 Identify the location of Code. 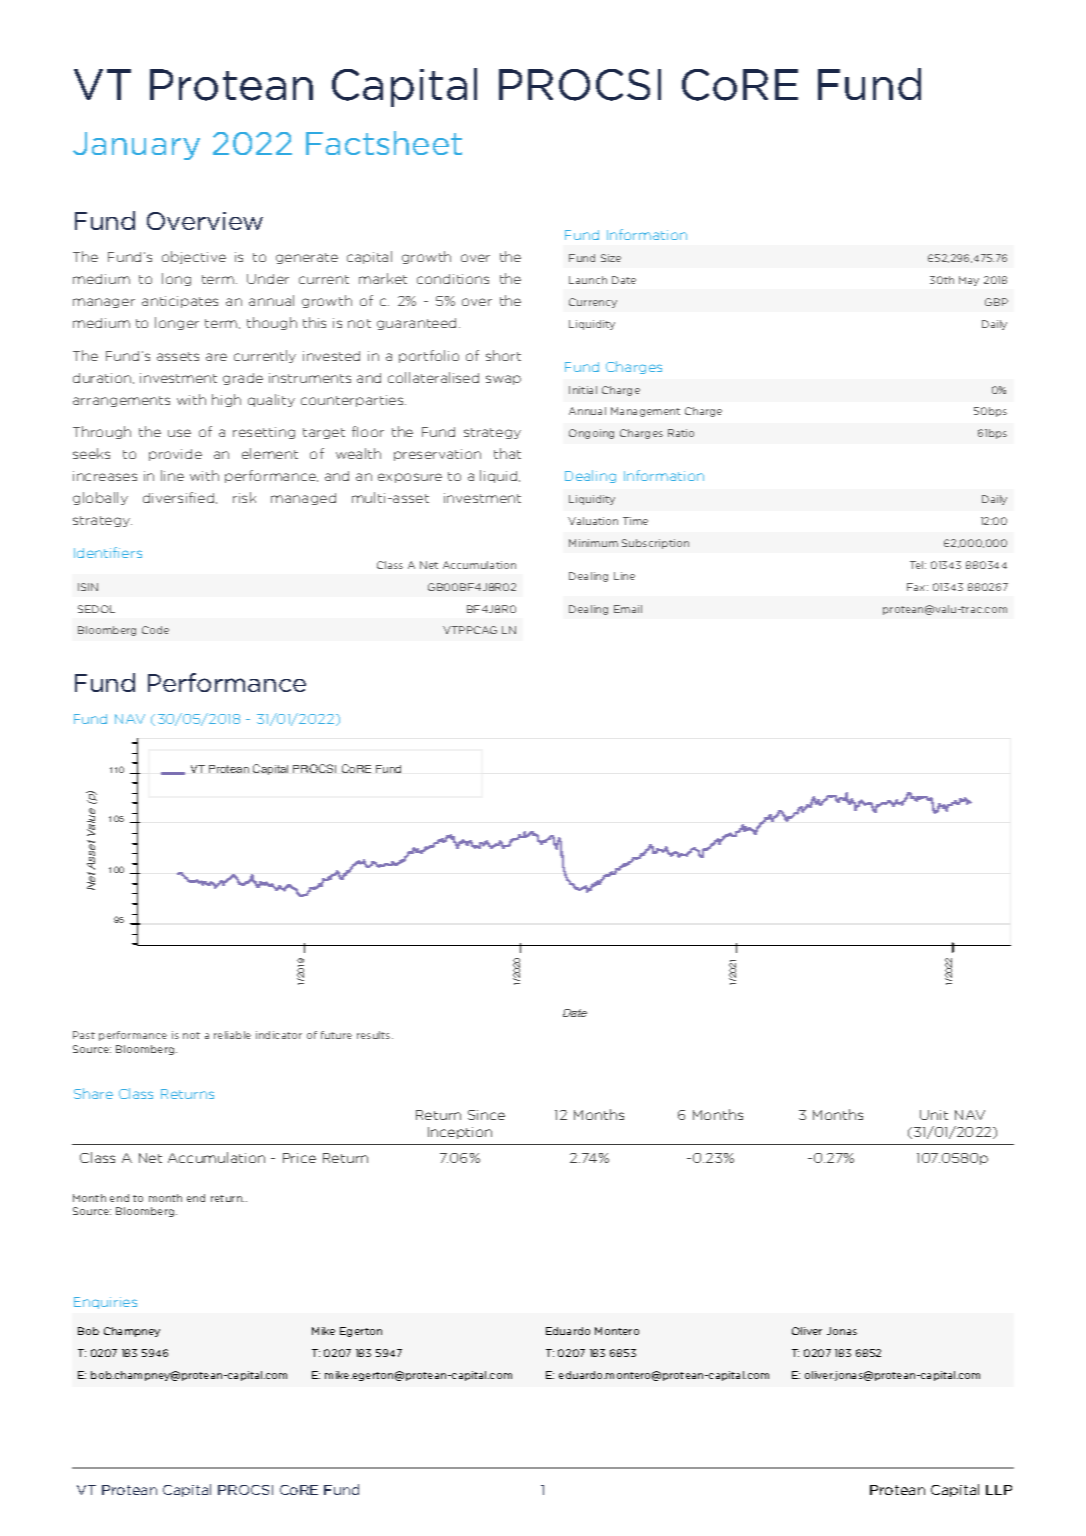
(155, 630).
